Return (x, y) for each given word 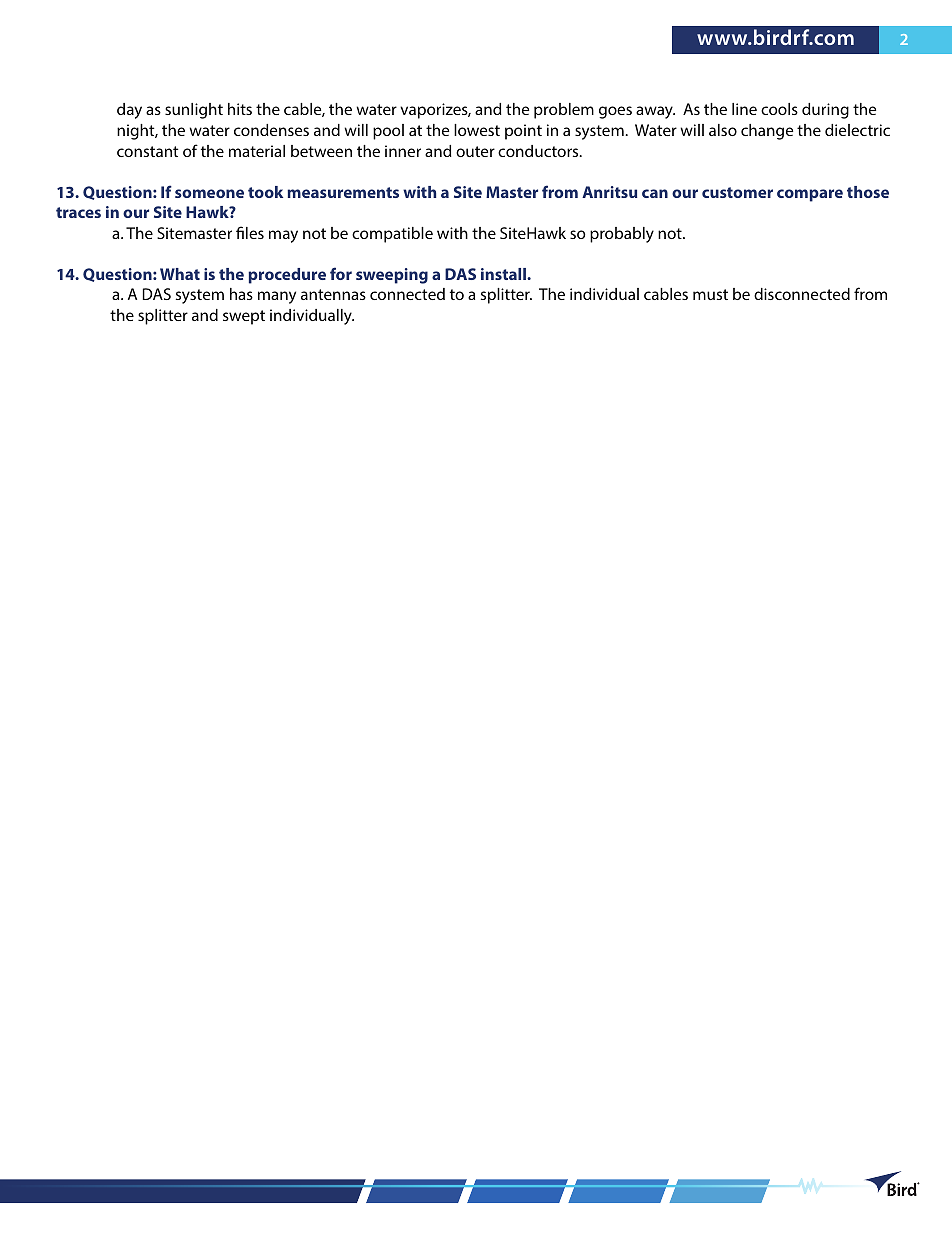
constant (147, 151)
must (710, 294)
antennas (333, 294)
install (504, 274)
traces (78, 212)
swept (244, 317)
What (180, 274)
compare (810, 195)
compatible (392, 235)
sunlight (194, 111)
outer (475, 151)
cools (779, 109)
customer (737, 192)
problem (564, 111)
